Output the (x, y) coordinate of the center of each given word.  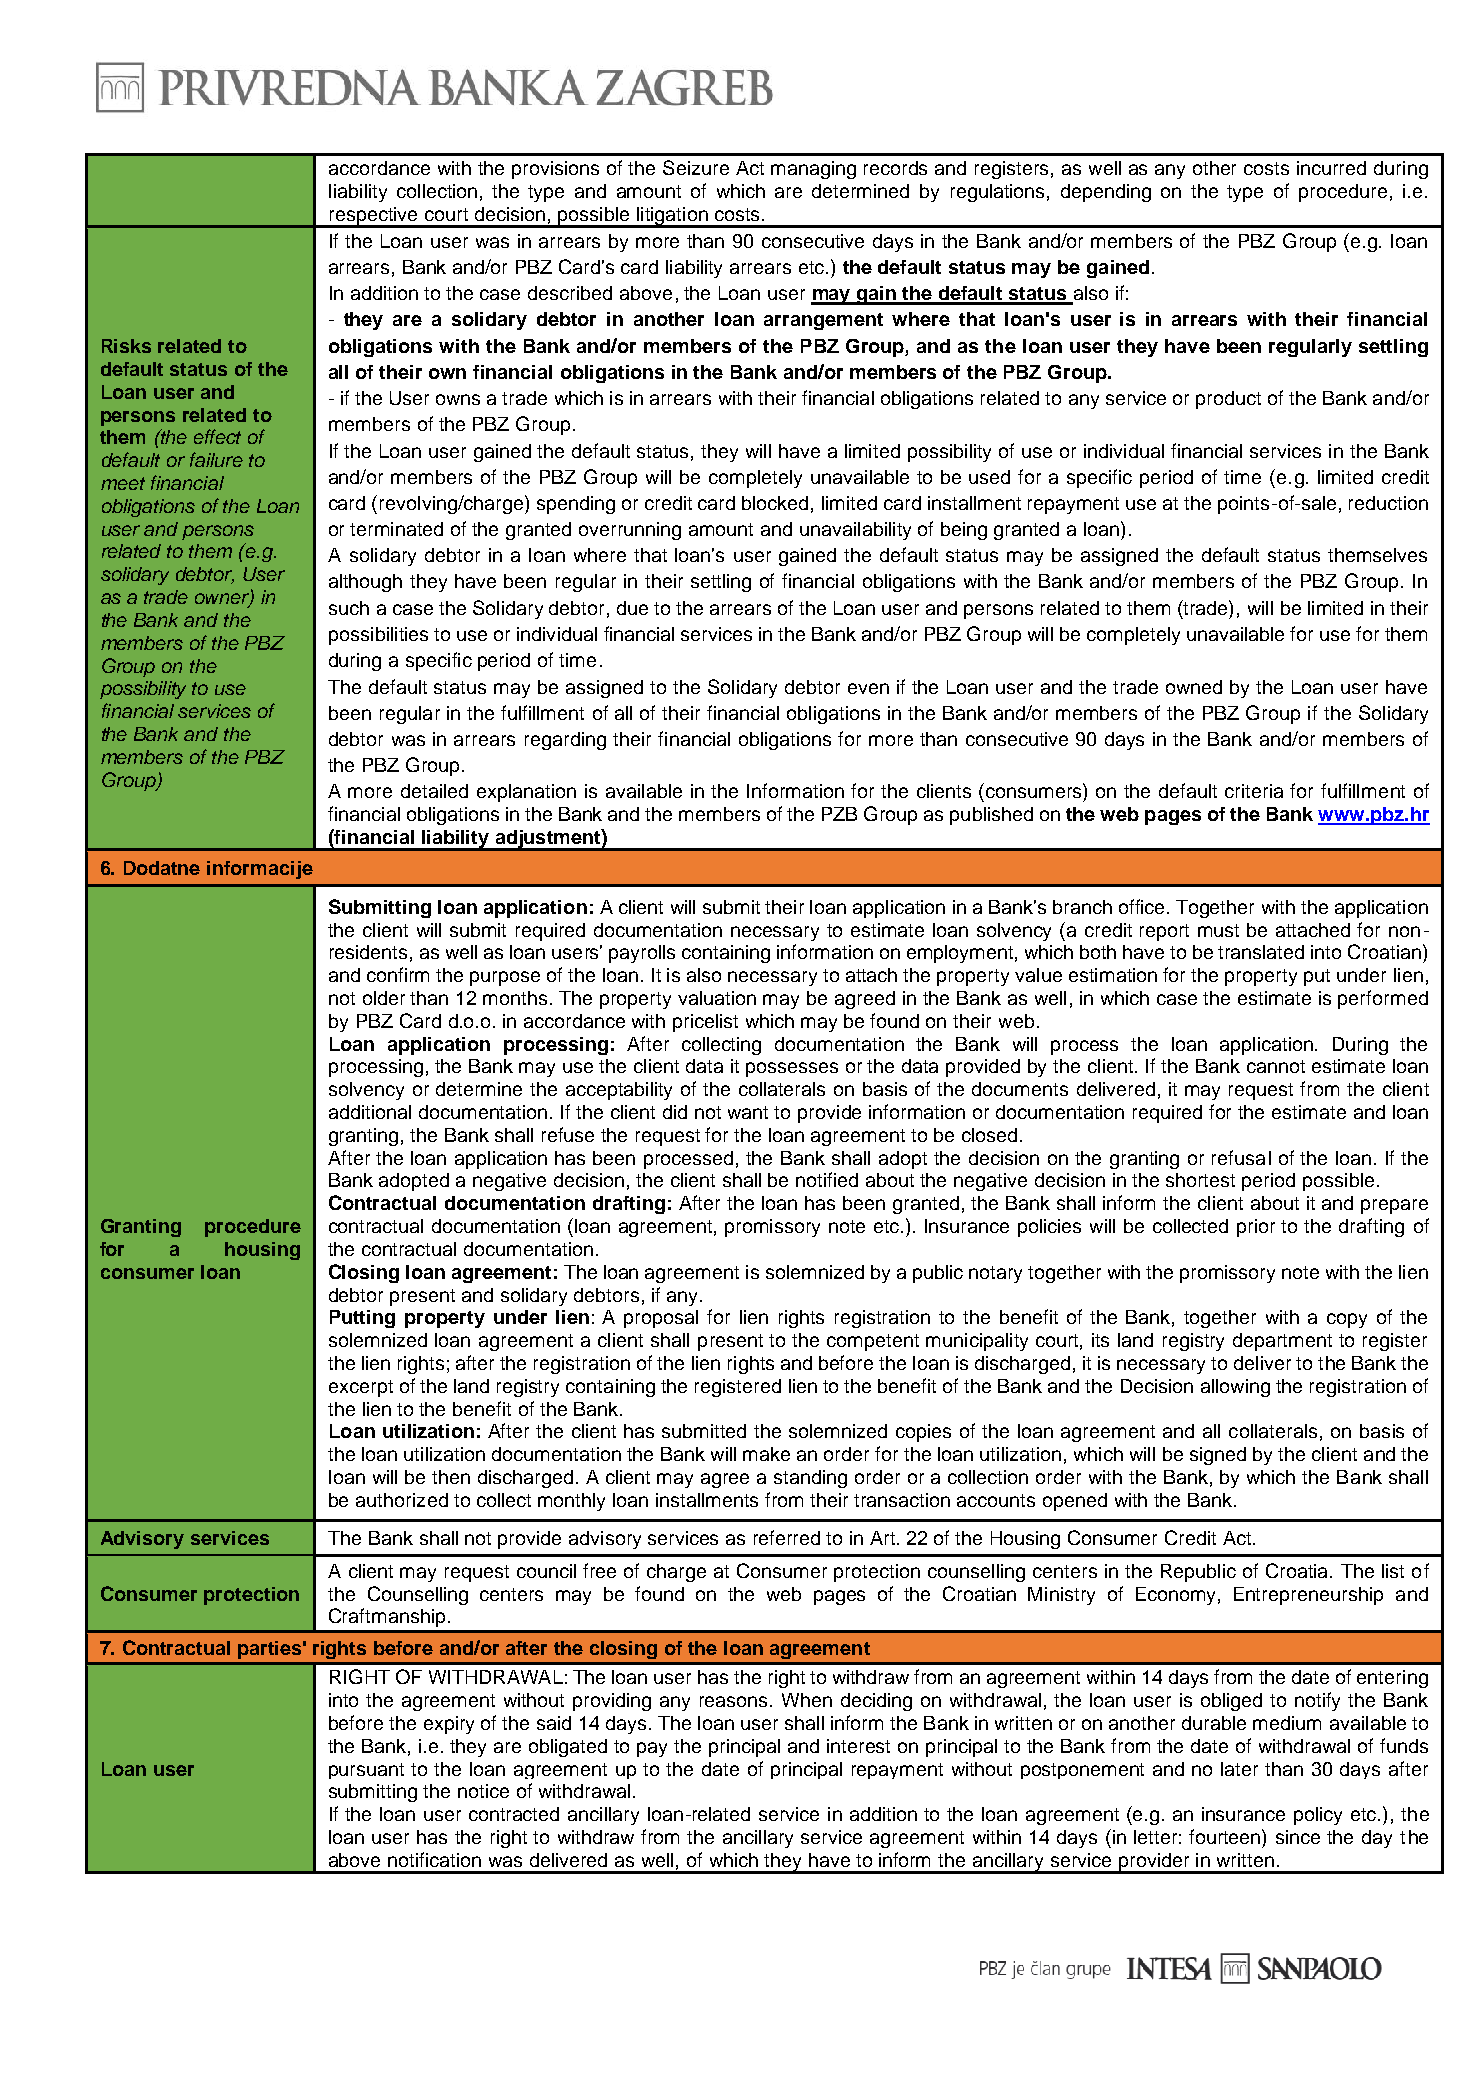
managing (813, 170)
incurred (1331, 168)
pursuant (366, 1771)
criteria (1254, 791)
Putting (362, 1319)
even (868, 688)
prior (1256, 1228)
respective (374, 217)
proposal (661, 1319)
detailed (434, 791)
